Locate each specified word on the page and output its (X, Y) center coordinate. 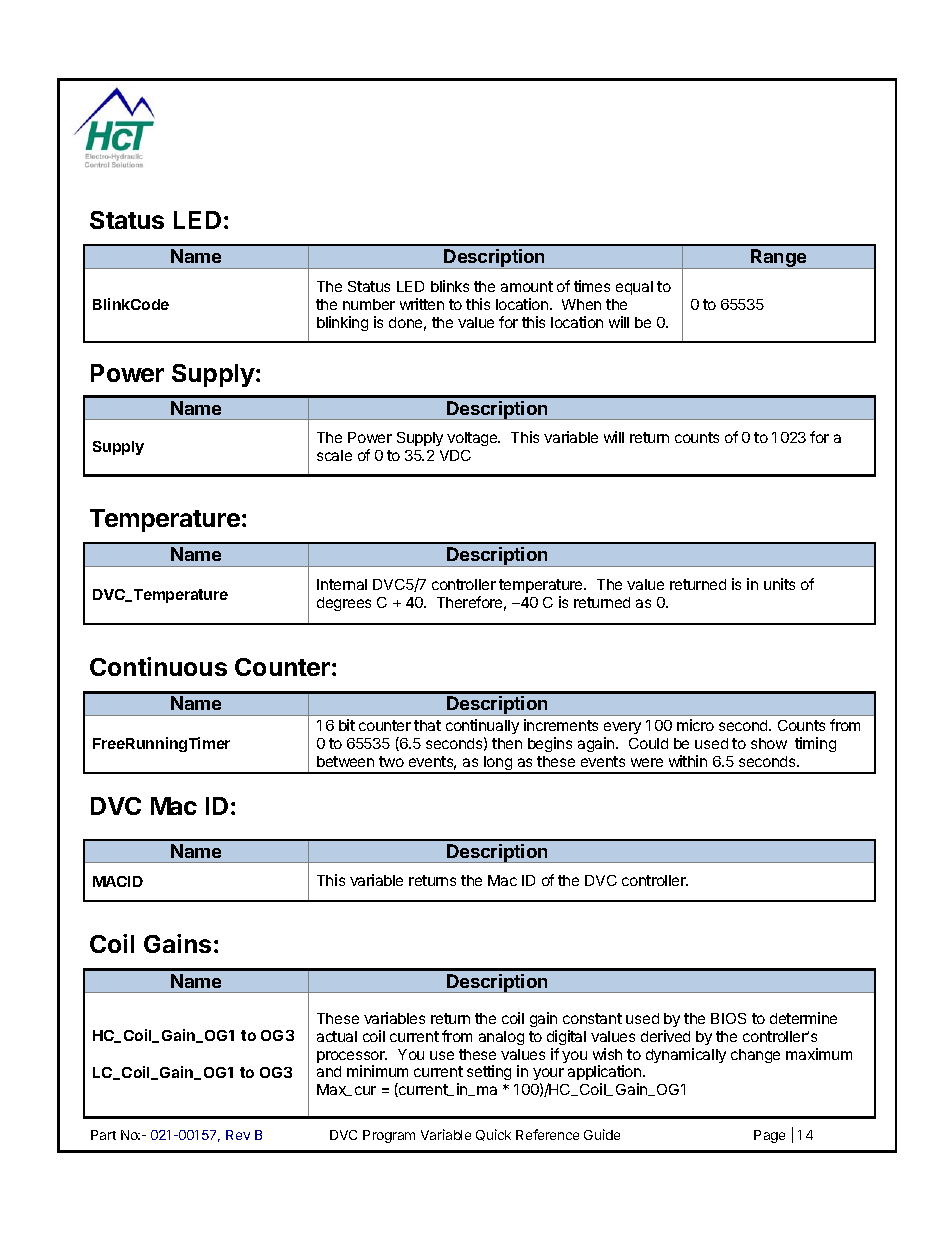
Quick (493, 1135)
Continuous (158, 666)
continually (482, 726)
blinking (342, 323)
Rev (238, 1135)
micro (695, 725)
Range (779, 259)
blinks (450, 286)
